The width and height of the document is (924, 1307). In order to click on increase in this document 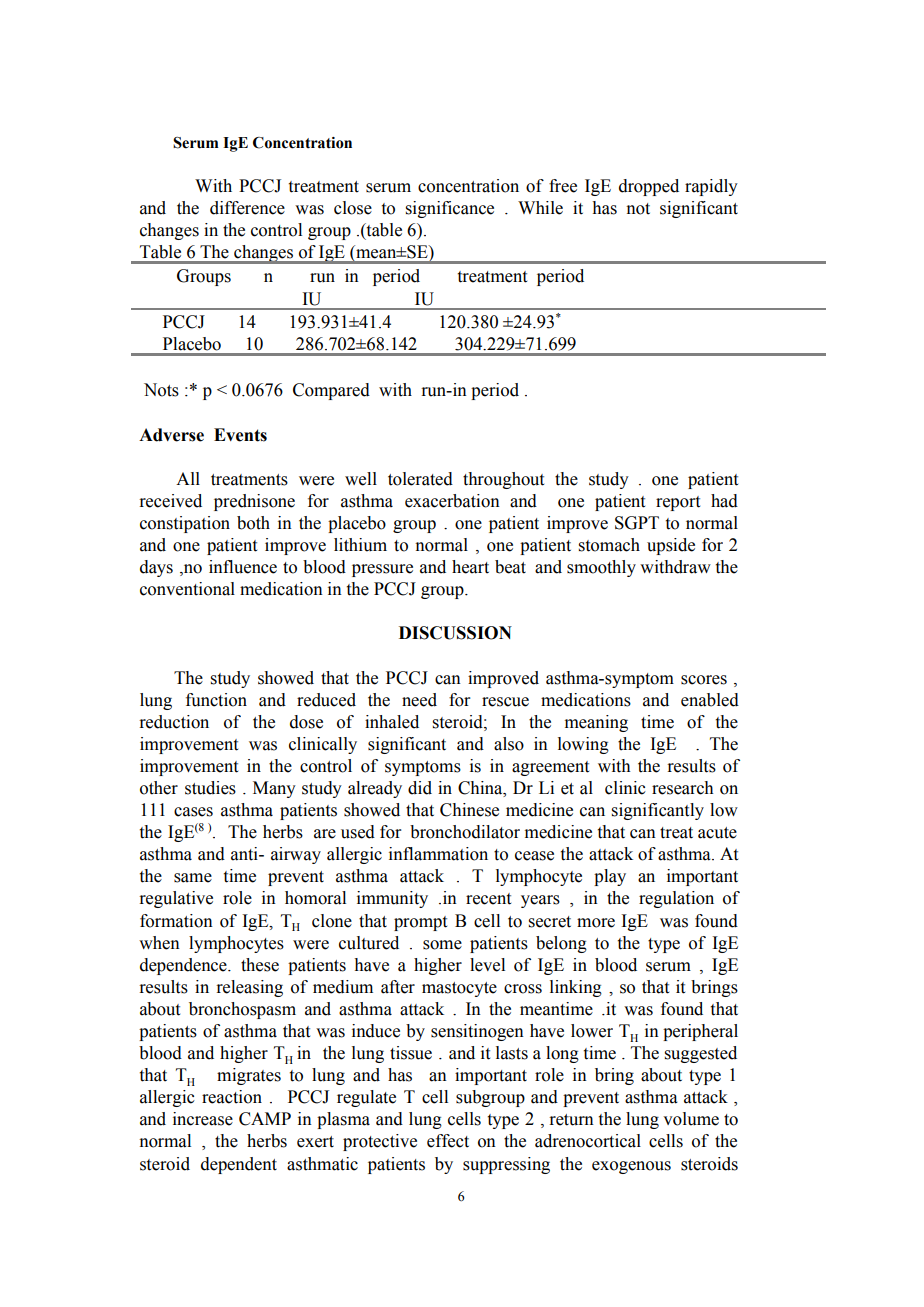, I will do `click(203, 1119)`.
